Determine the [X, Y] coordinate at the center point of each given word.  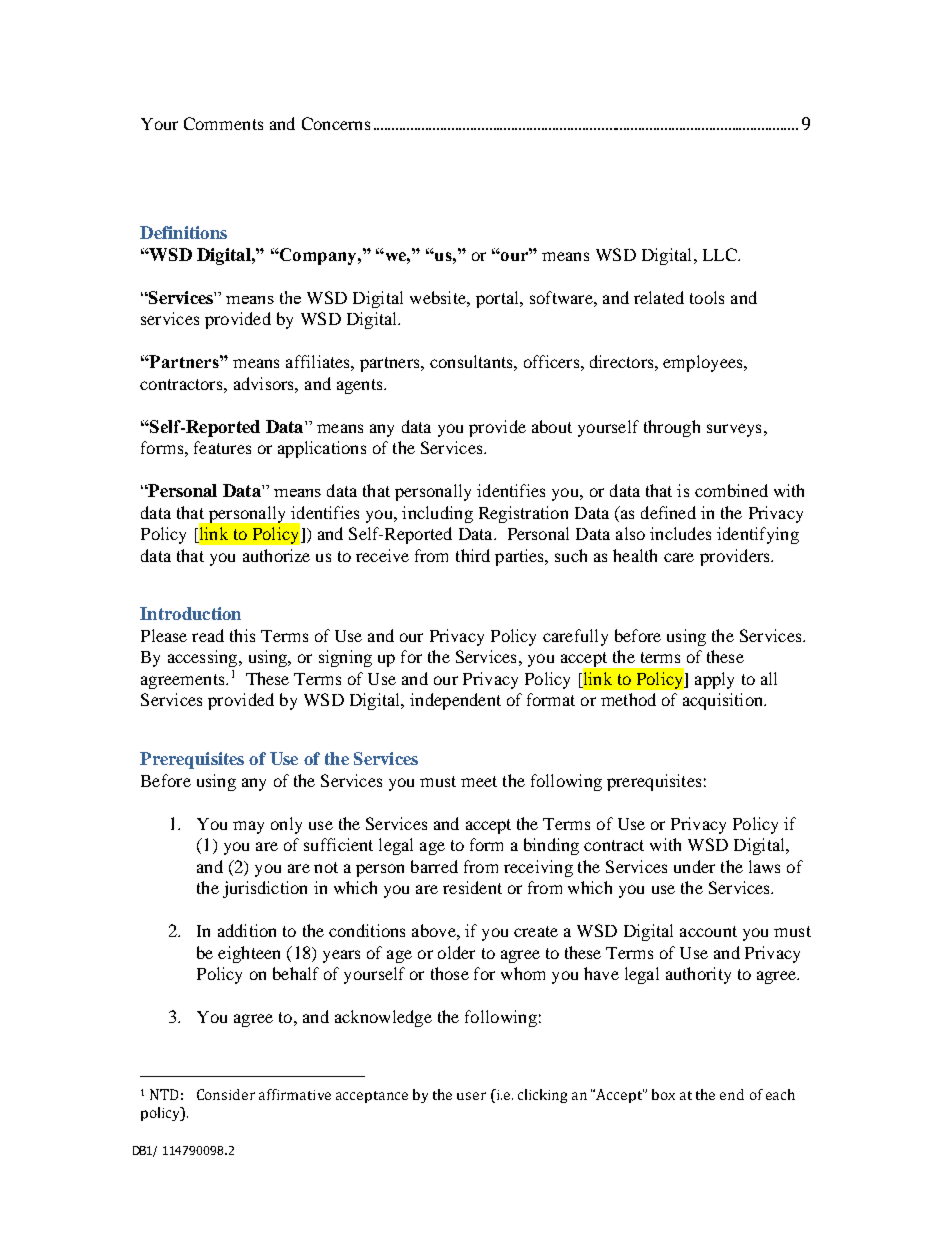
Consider [226, 1094]
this [242, 635]
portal [499, 299]
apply [714, 680]
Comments [223, 123]
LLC [721, 254]
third [473, 555]
